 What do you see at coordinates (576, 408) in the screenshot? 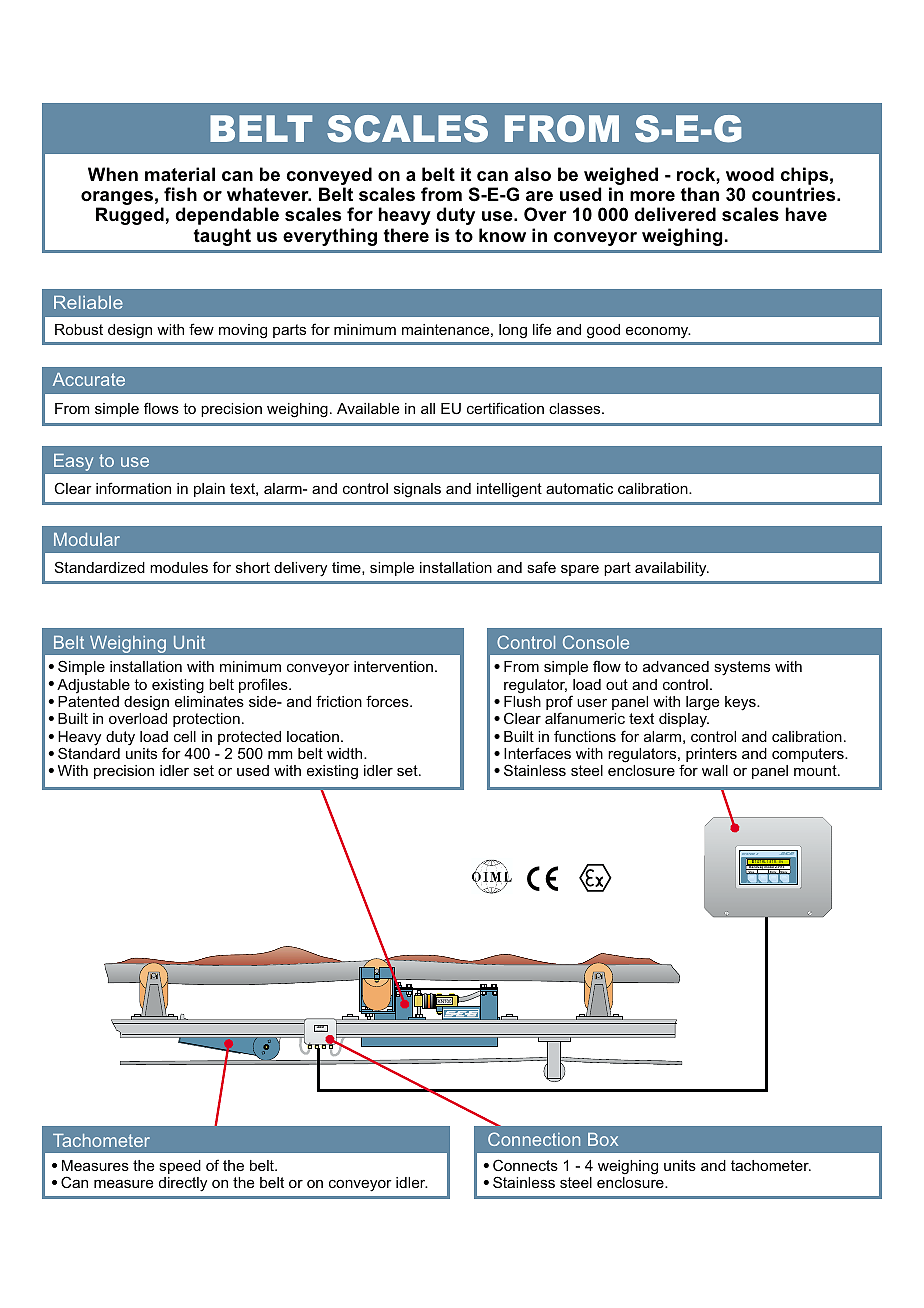
I see `classes` at bounding box center [576, 408].
